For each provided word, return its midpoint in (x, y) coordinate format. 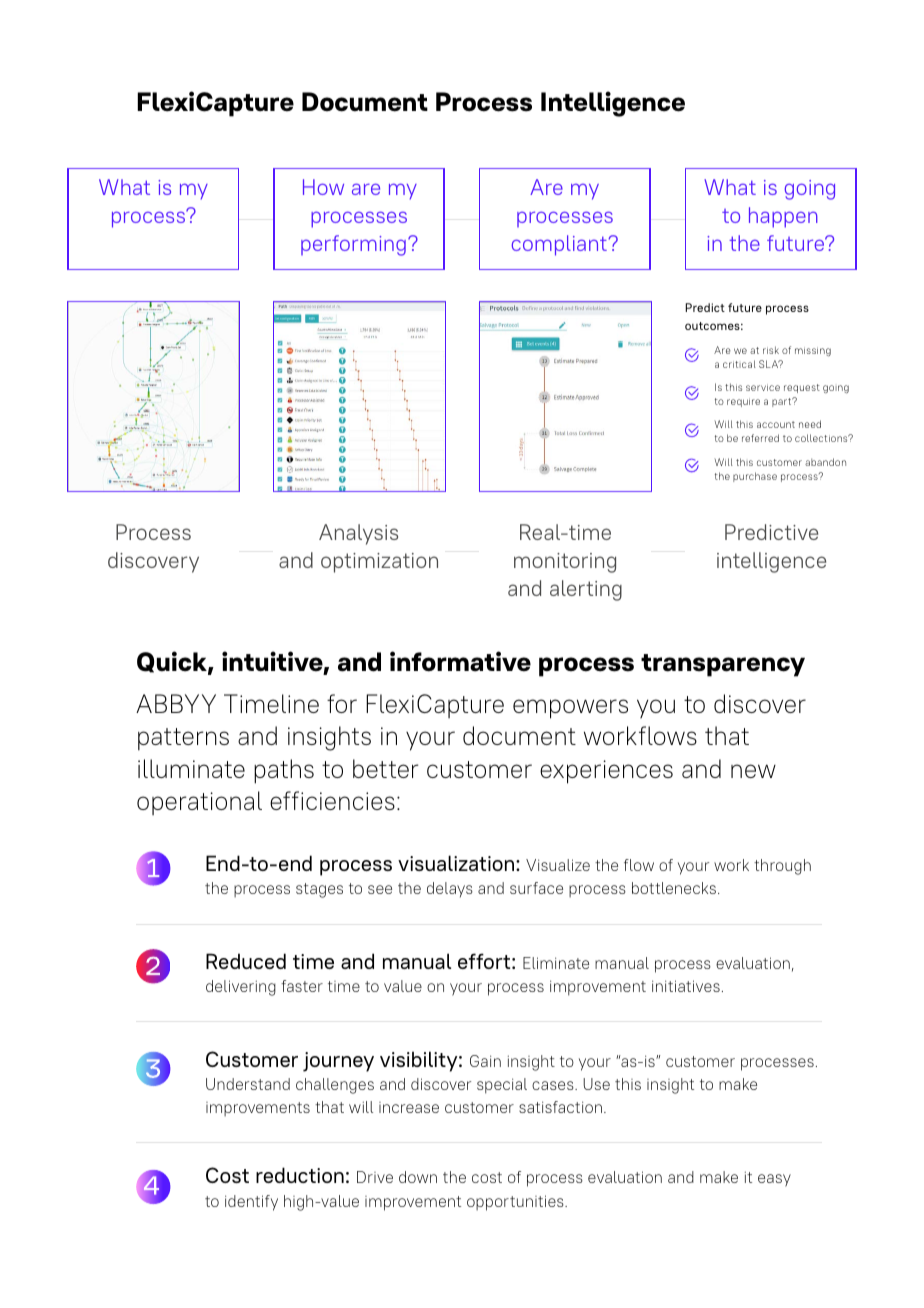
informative (460, 661)
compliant (559, 245)
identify (251, 1203)
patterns (183, 739)
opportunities (516, 1203)
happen (783, 217)
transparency (723, 665)
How (323, 187)
